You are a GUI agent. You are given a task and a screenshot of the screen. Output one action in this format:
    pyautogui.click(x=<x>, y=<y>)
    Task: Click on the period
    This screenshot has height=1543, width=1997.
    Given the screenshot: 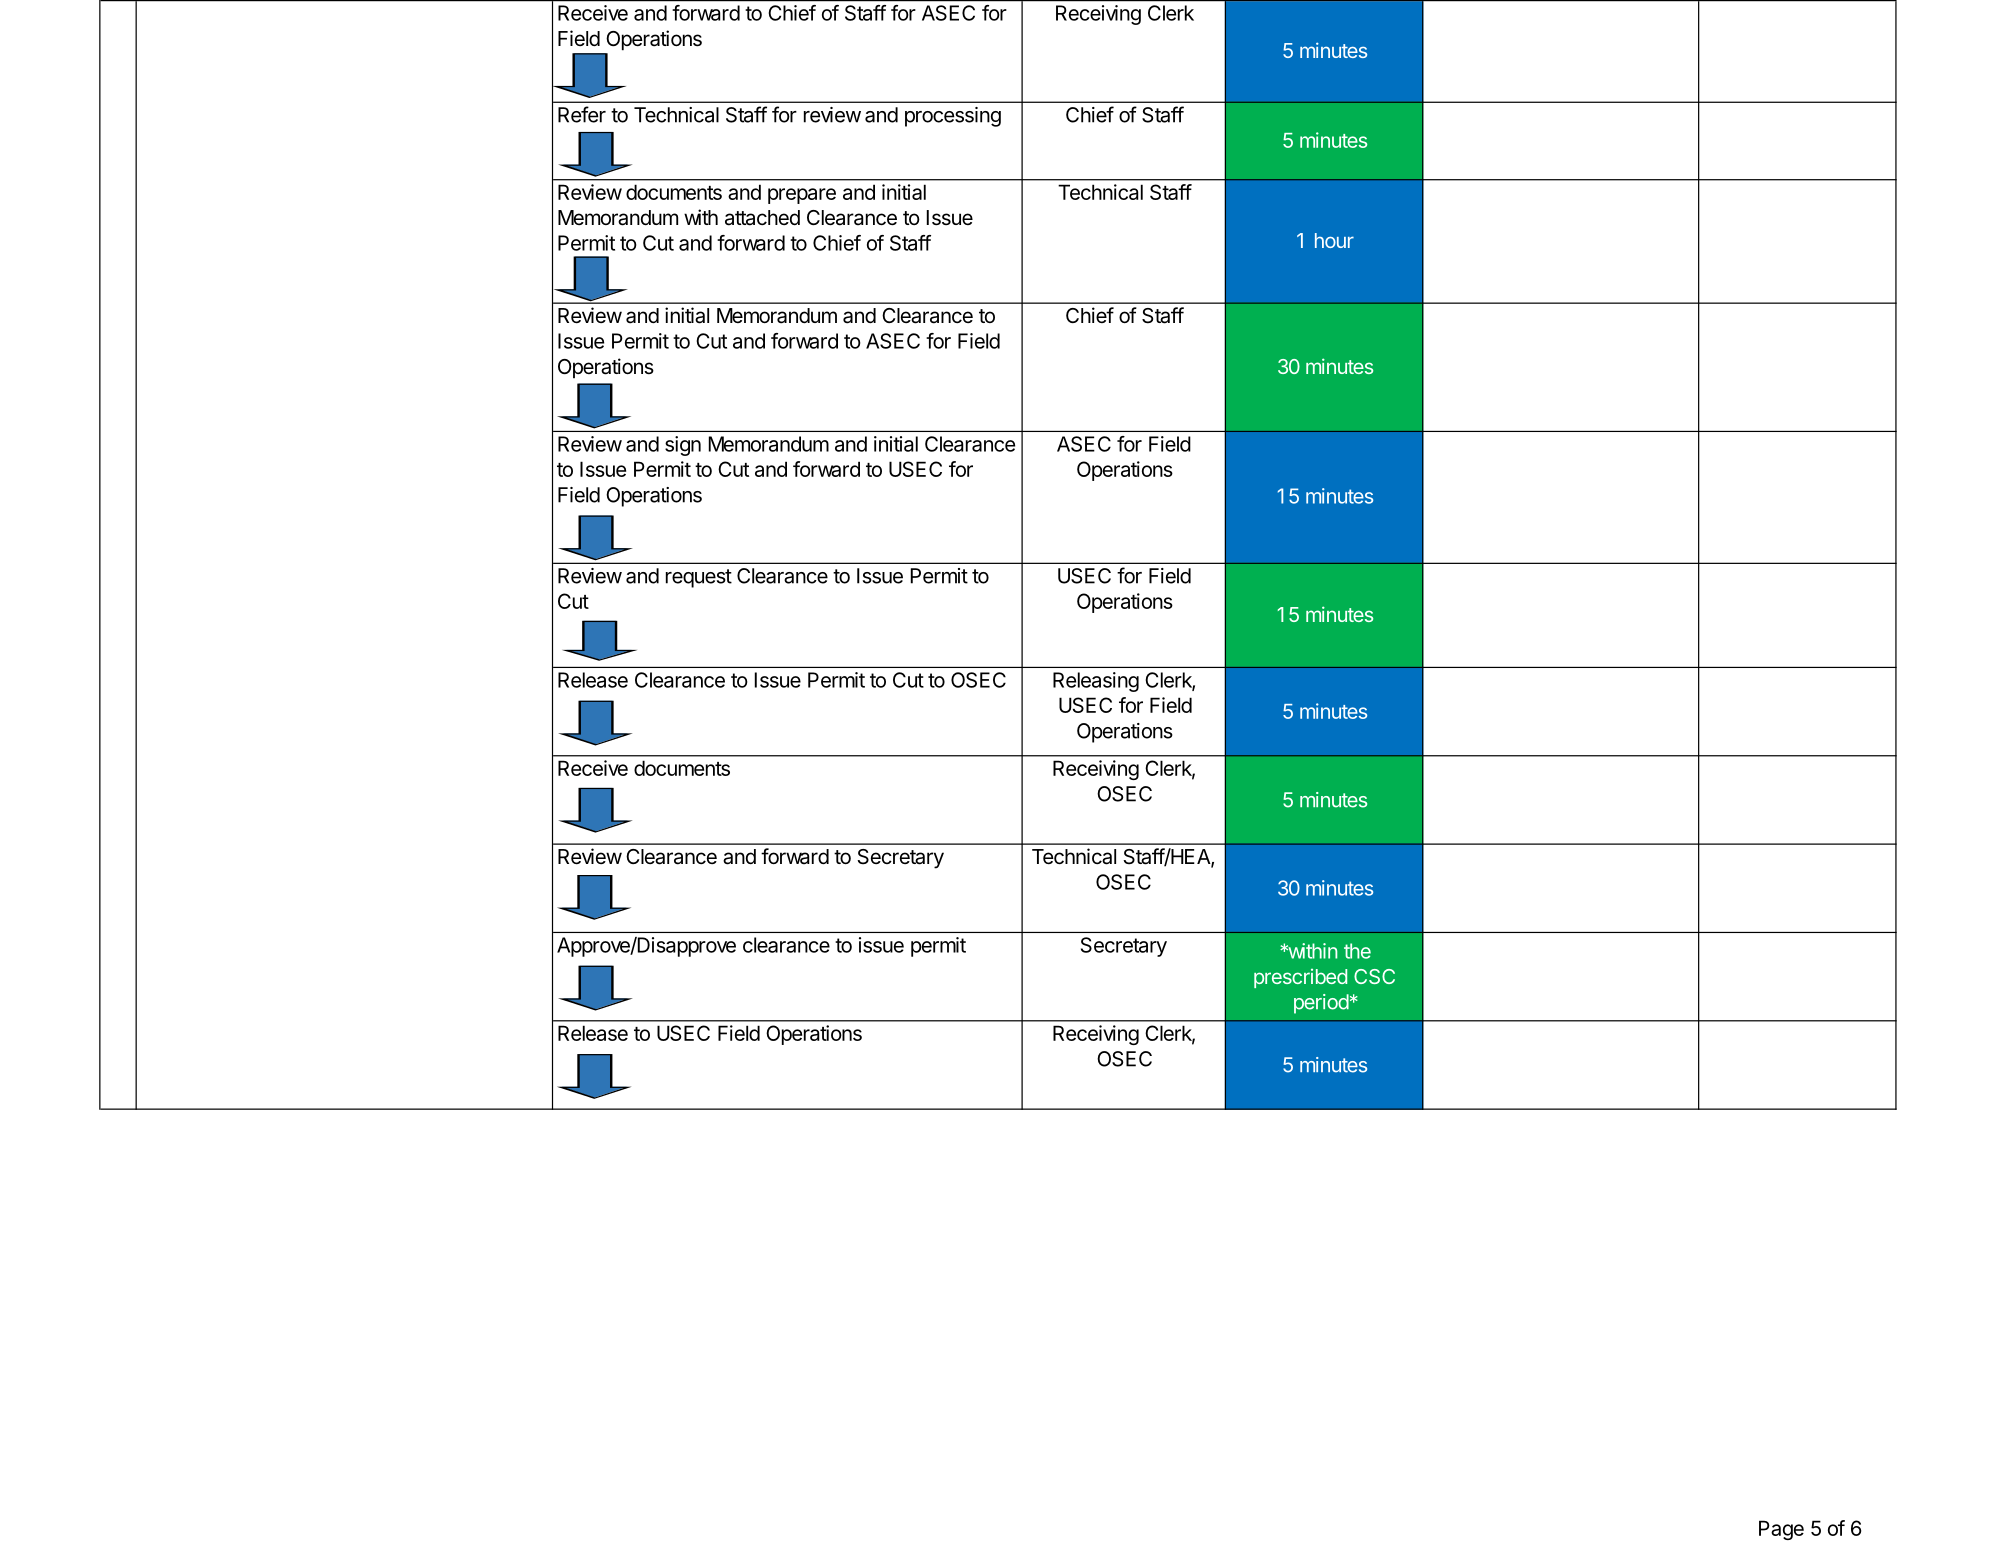 What is the action you would take?
    pyautogui.click(x=1321, y=1004)
